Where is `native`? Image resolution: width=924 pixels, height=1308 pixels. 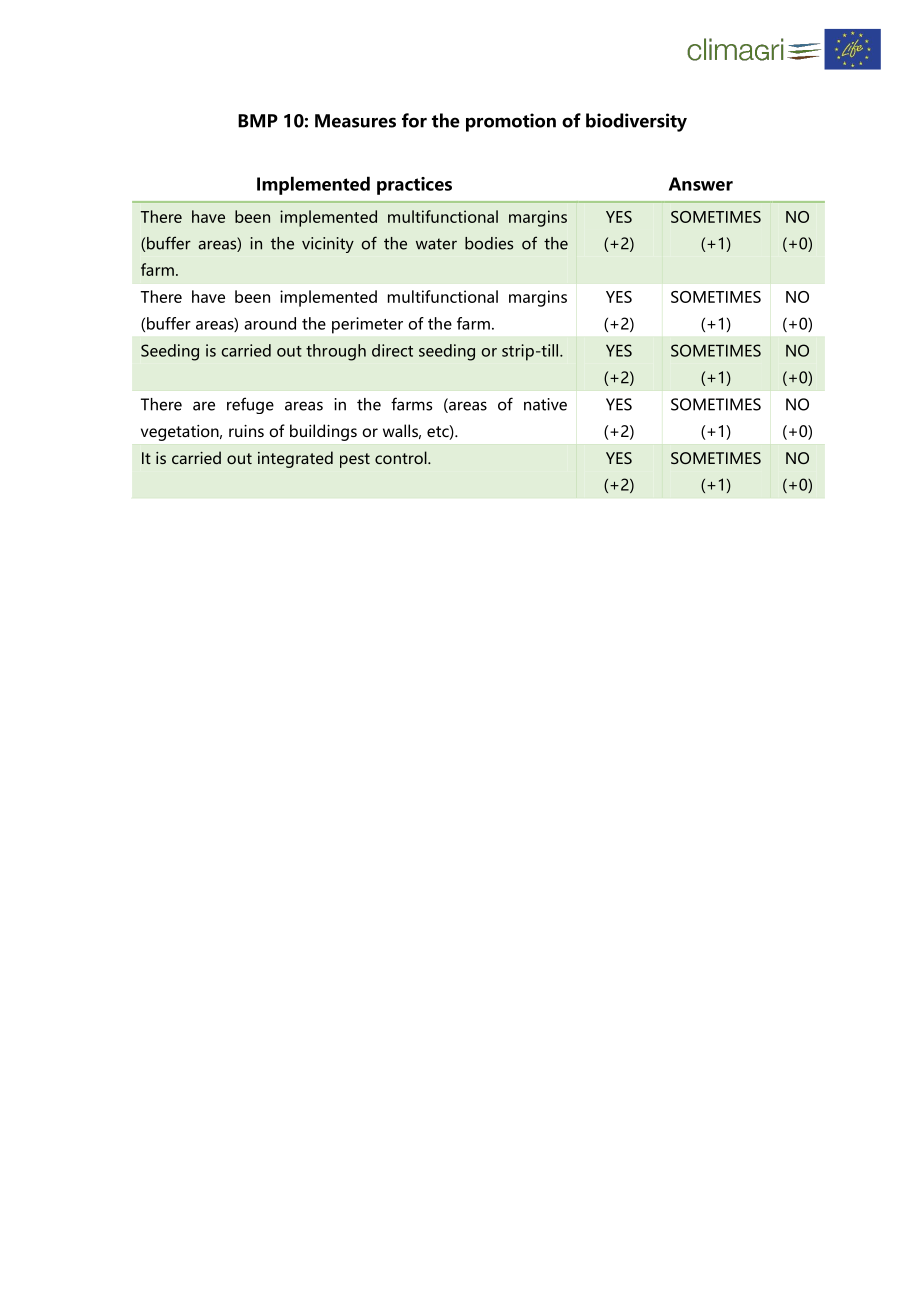
native is located at coordinates (545, 404).
